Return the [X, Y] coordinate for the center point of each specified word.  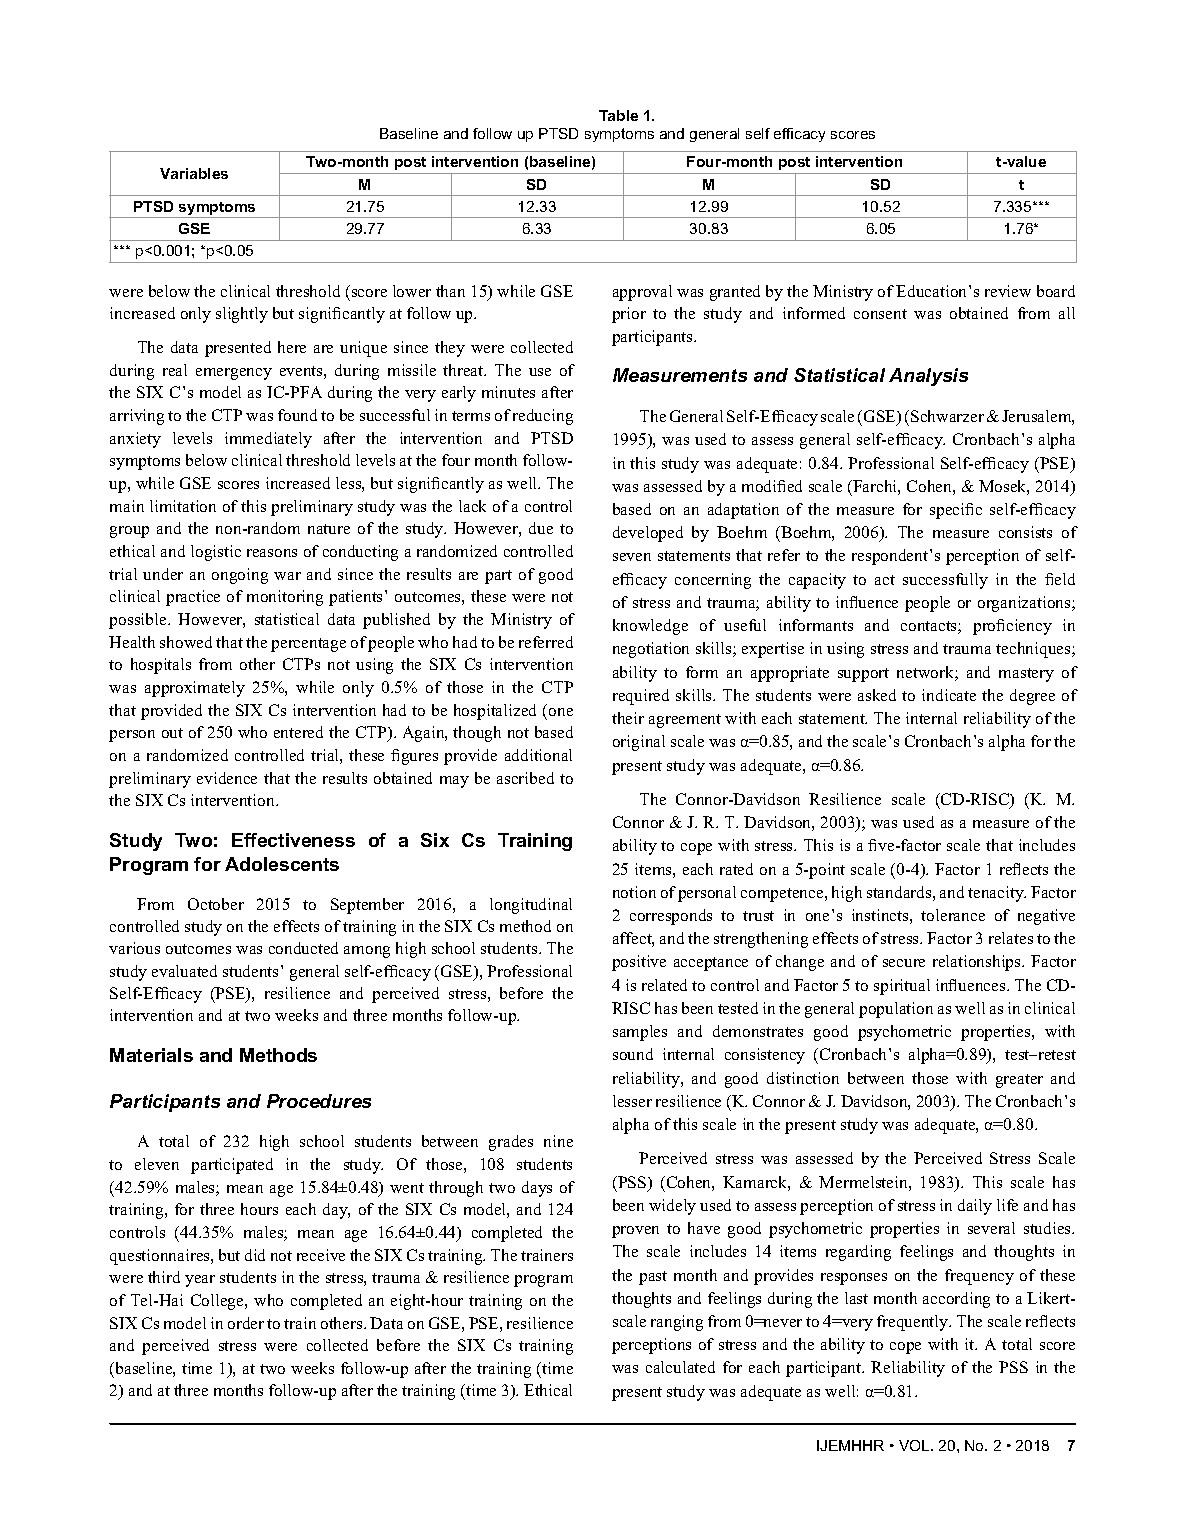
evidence [227, 778]
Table [618, 115]
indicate [949, 695]
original [639, 743]
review [1008, 291]
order [246, 1323]
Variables [194, 173]
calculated [680, 1367]
